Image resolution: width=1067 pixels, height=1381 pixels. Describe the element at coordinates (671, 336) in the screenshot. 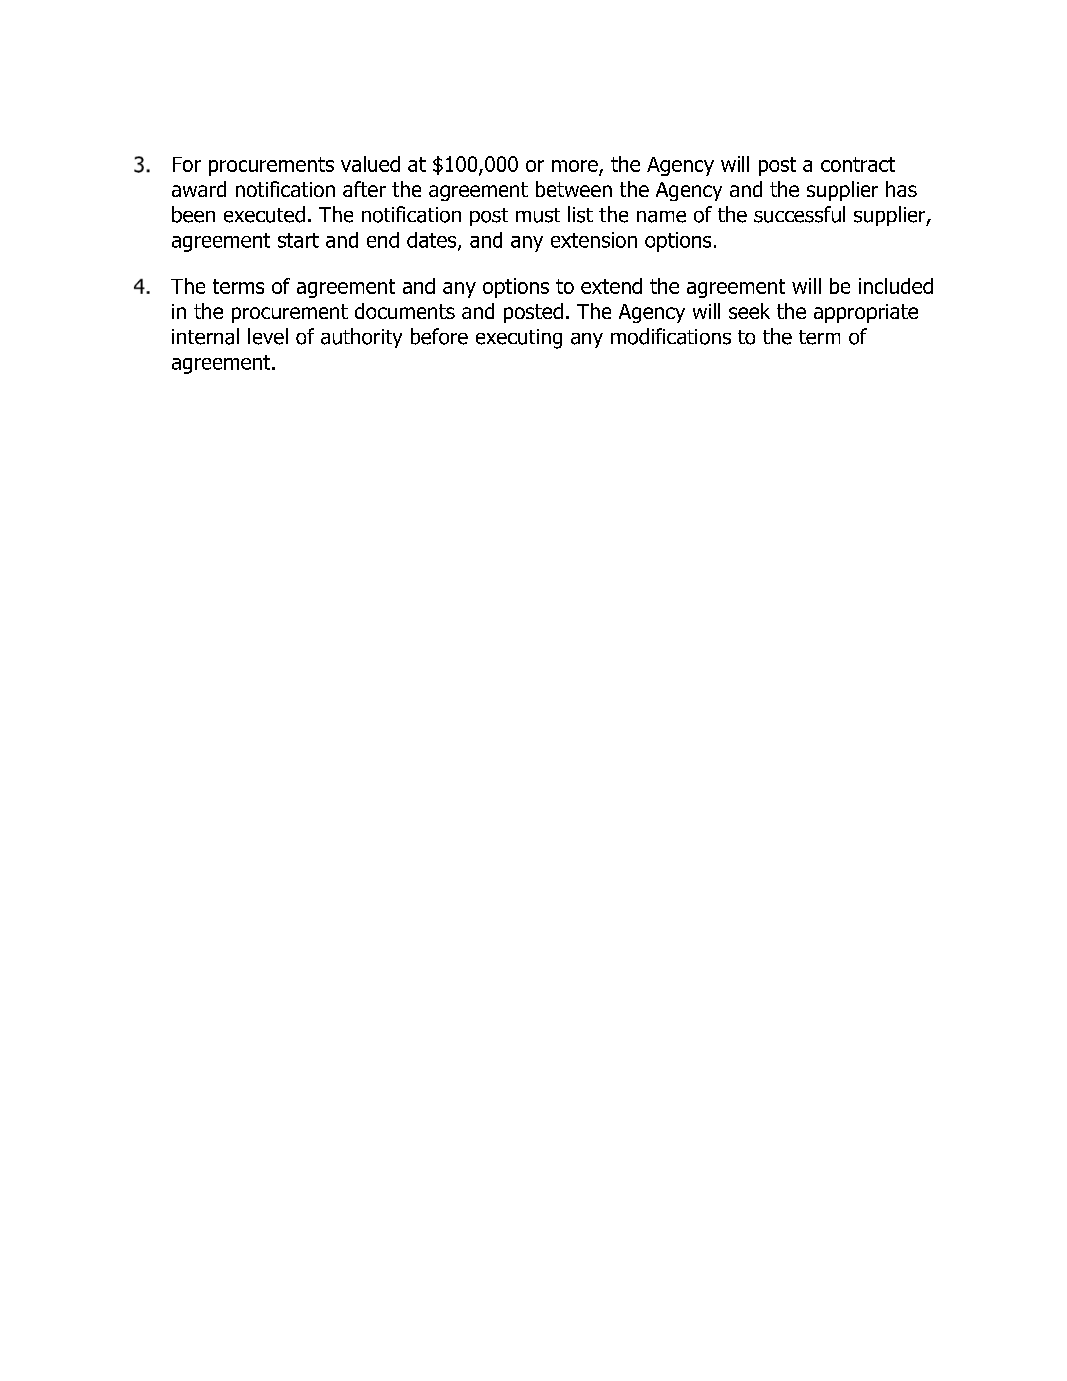

I see `modifications` at that location.
